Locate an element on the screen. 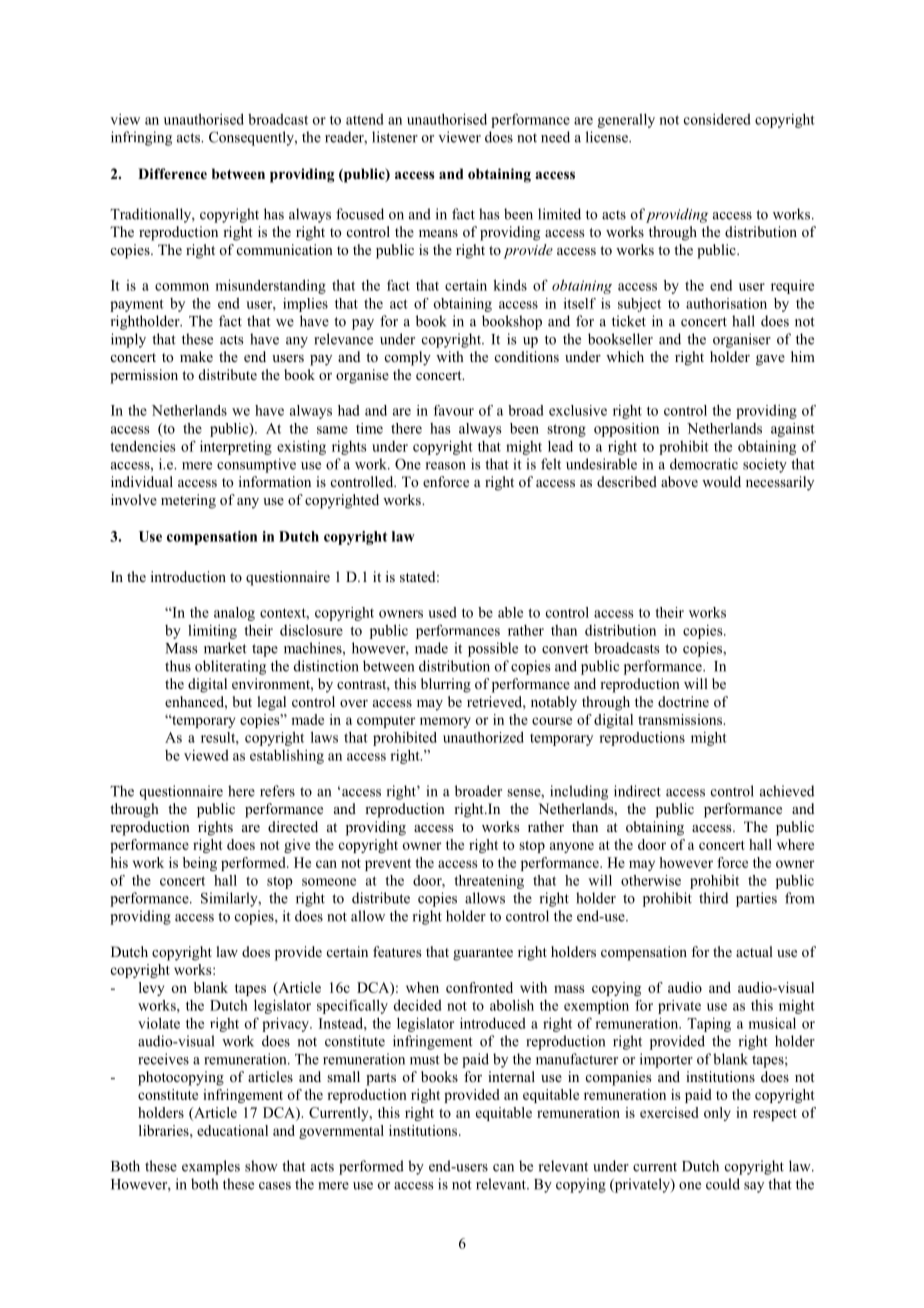  internal is located at coordinates (511, 1076).
